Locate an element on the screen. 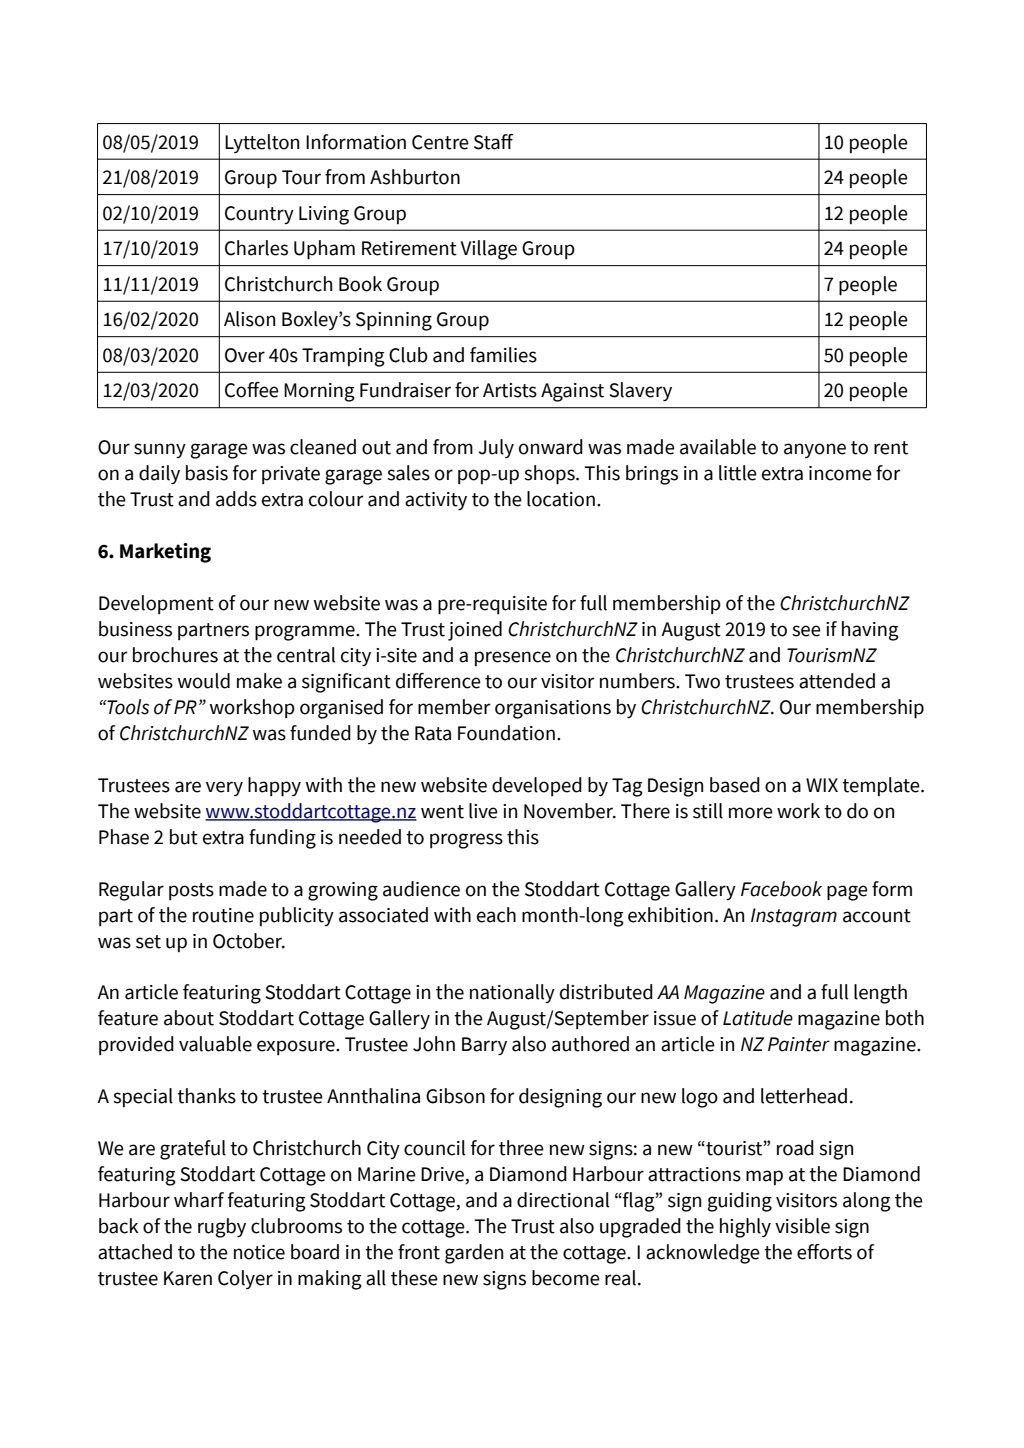 This screenshot has width=1024, height=1448. Barry is located at coordinates (484, 1046).
